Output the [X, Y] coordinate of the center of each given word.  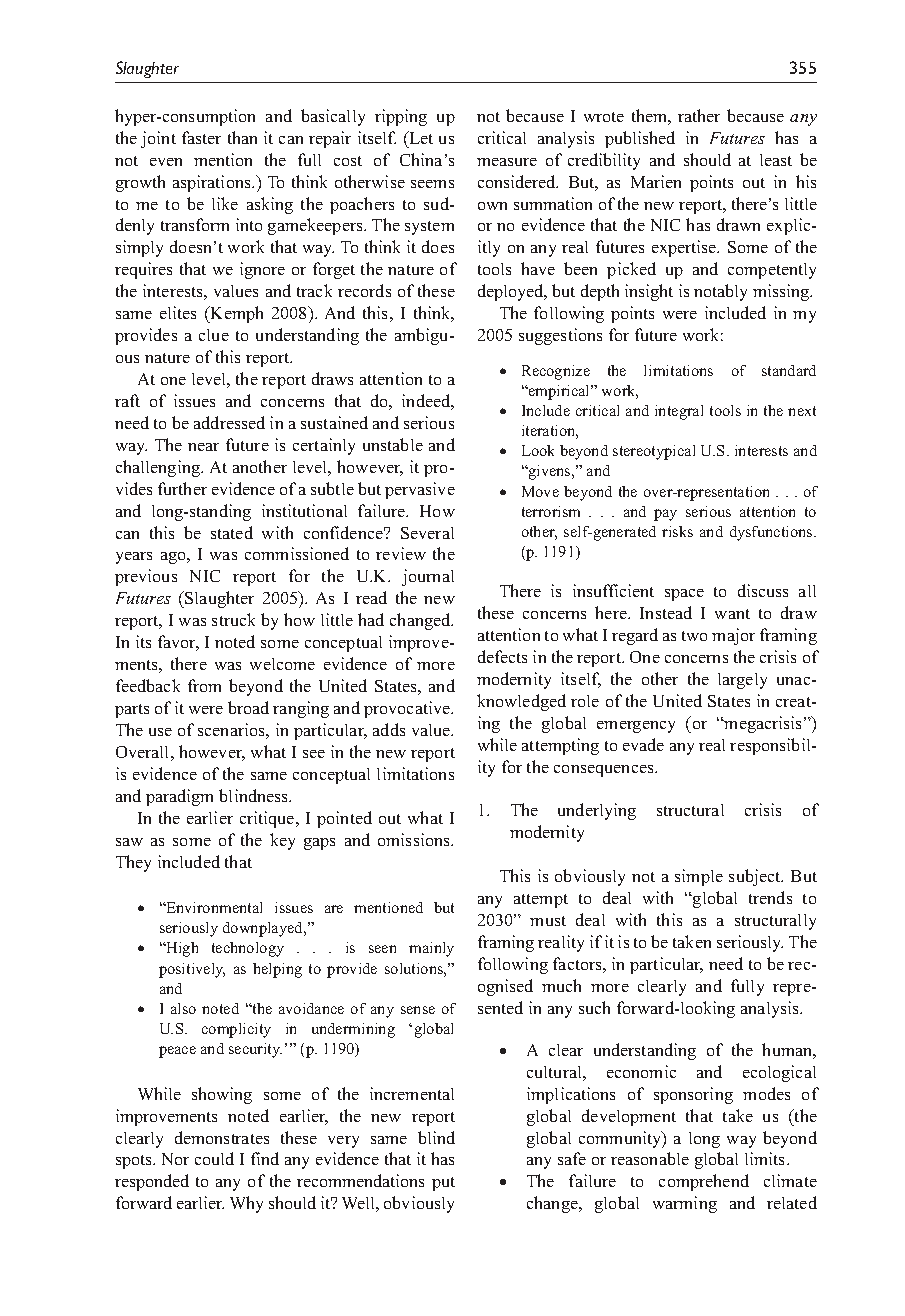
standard [789, 370]
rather [699, 115]
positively [192, 970]
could [214, 1158]
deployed [512, 292]
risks [677, 531]
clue [214, 335]
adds [389, 729]
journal [428, 577]
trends [770, 897]
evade [643, 744]
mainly [431, 949]
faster [201, 137]
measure [507, 162]
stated [232, 532]
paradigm [179, 797]
